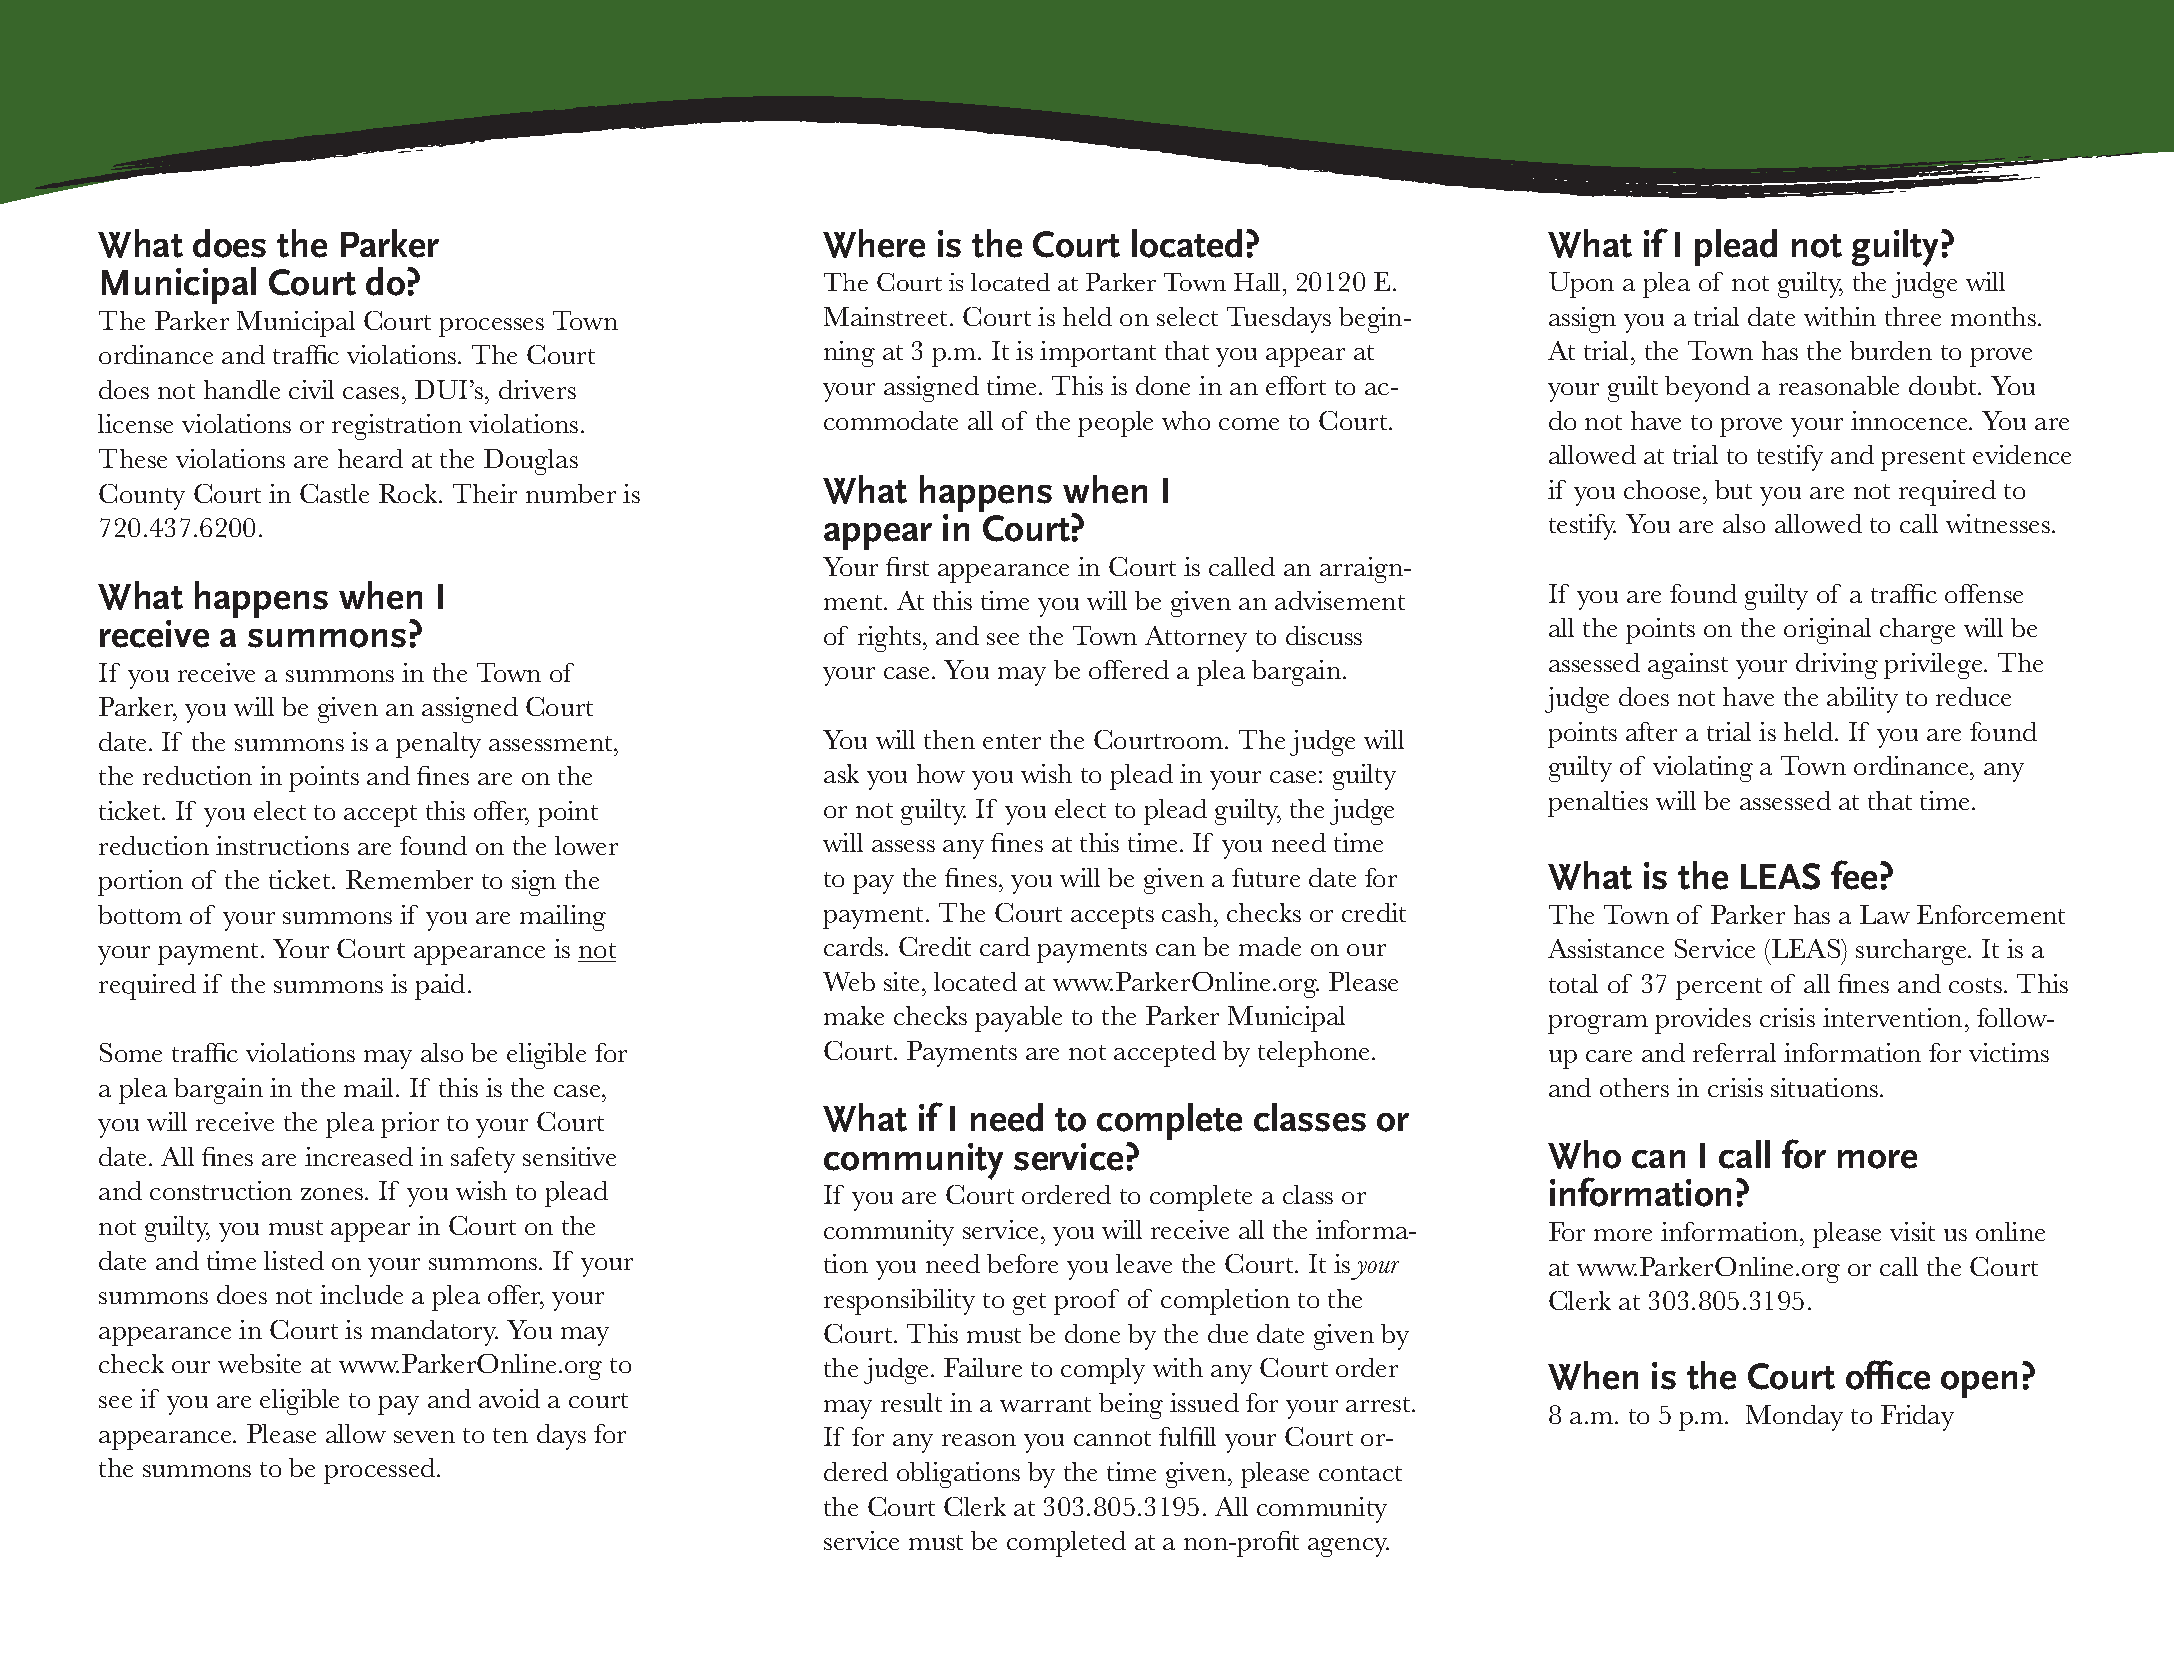  What do you see at coordinates (1913, 316) in the image?
I see `three` at bounding box center [1913, 316].
